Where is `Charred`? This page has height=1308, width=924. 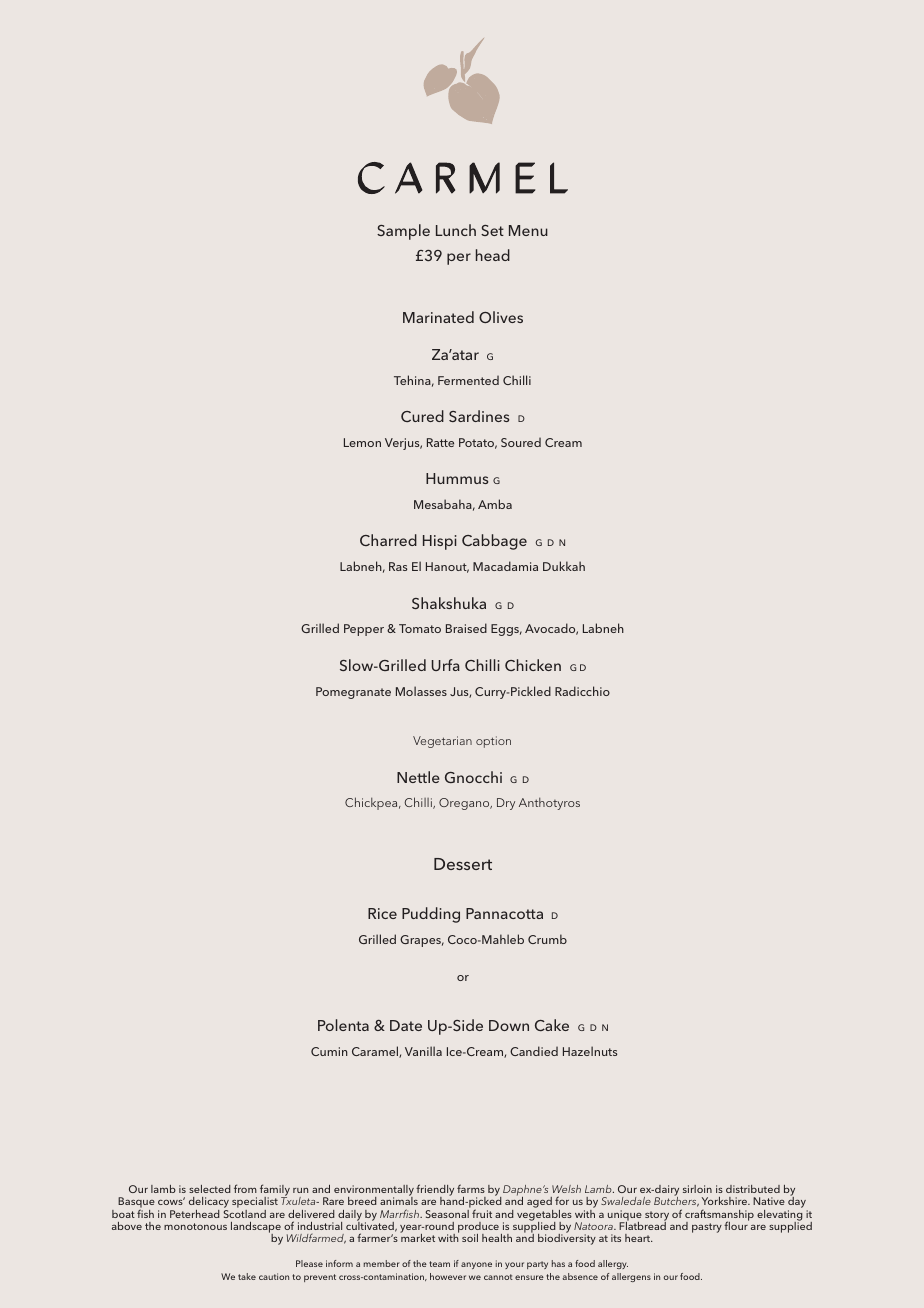
Charred is located at coordinates (388, 540).
